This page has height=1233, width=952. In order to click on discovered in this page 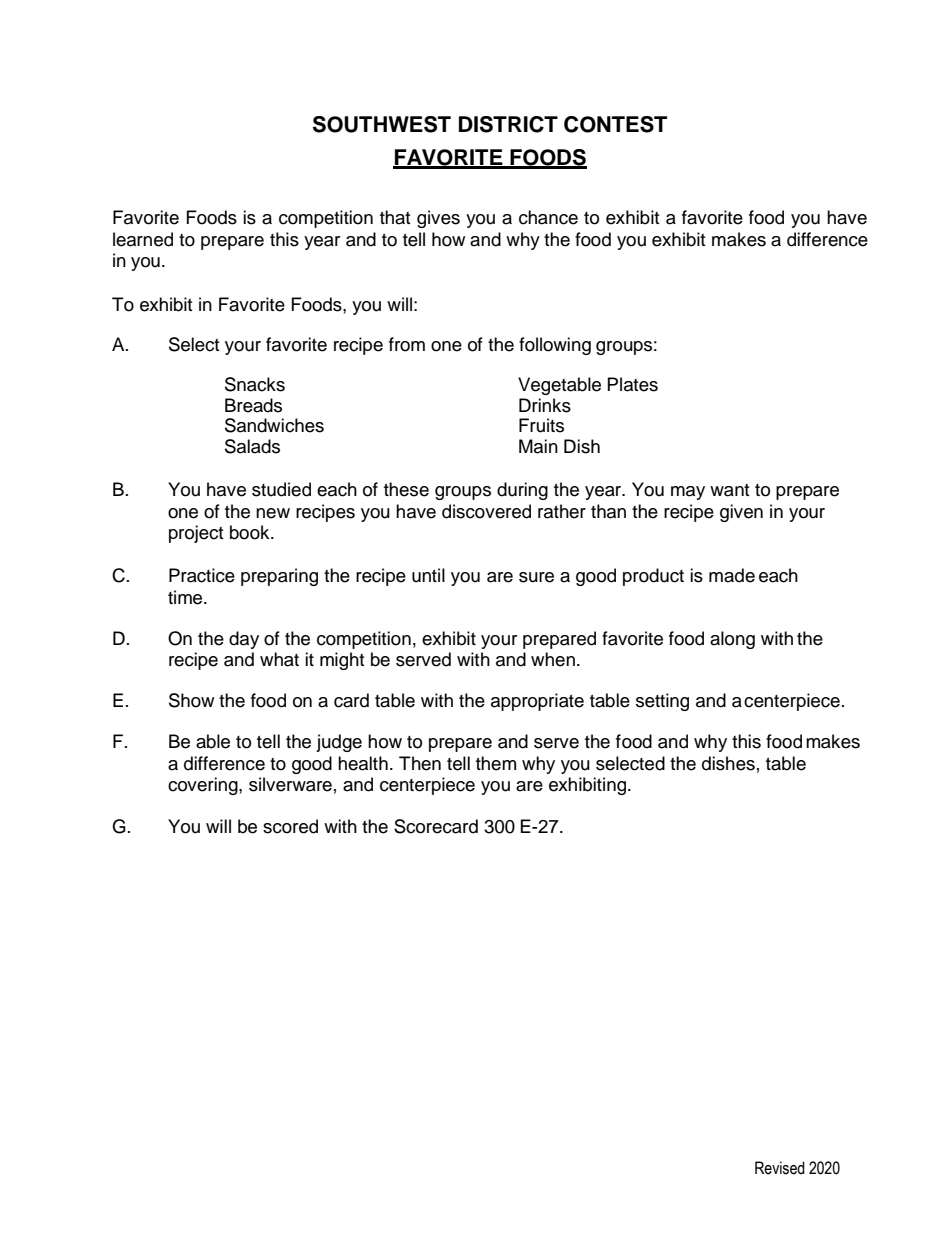, I will do `click(486, 511)`.
